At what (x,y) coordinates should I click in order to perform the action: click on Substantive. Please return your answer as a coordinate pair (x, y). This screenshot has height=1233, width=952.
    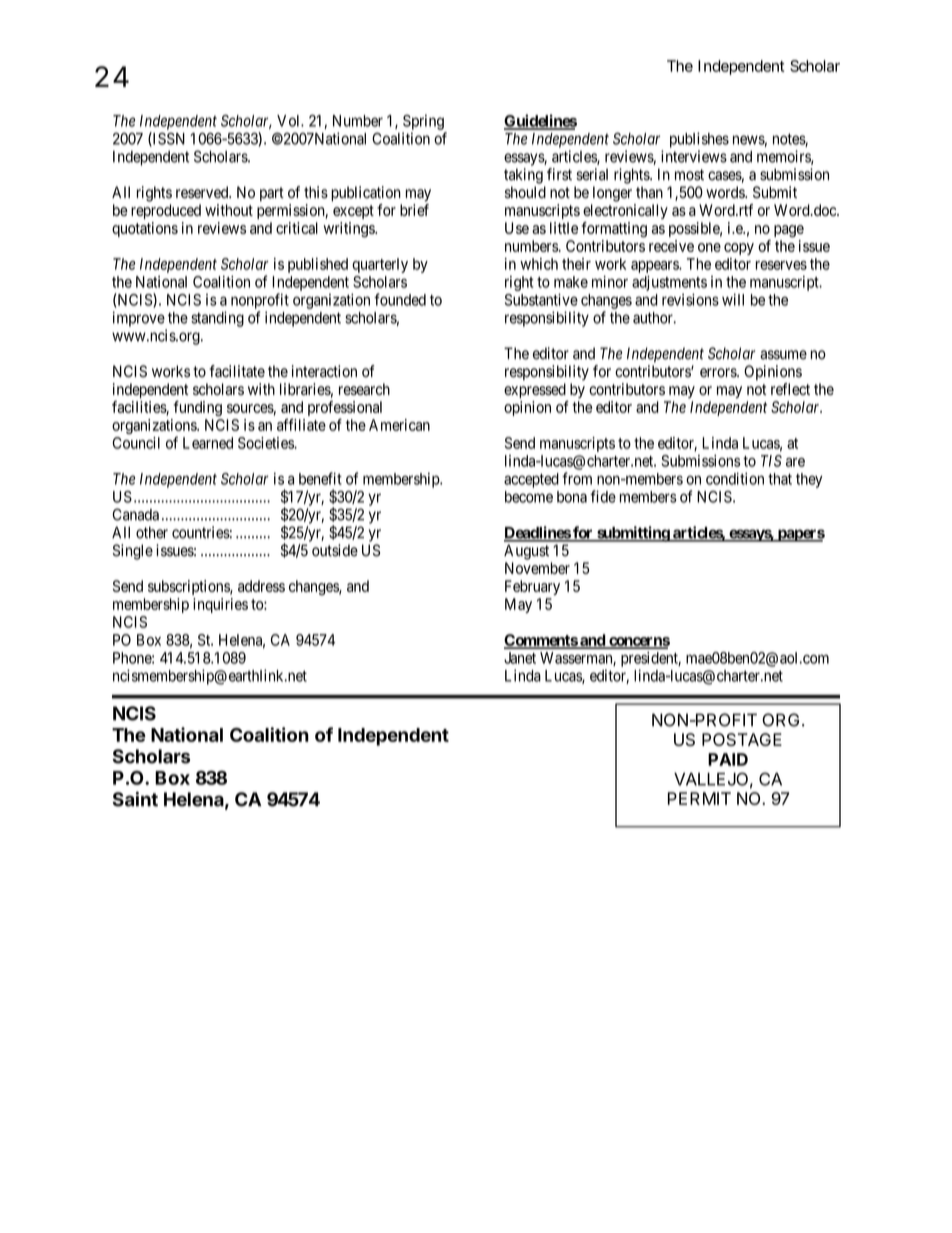
    Looking at the image, I should click on (541, 299).
